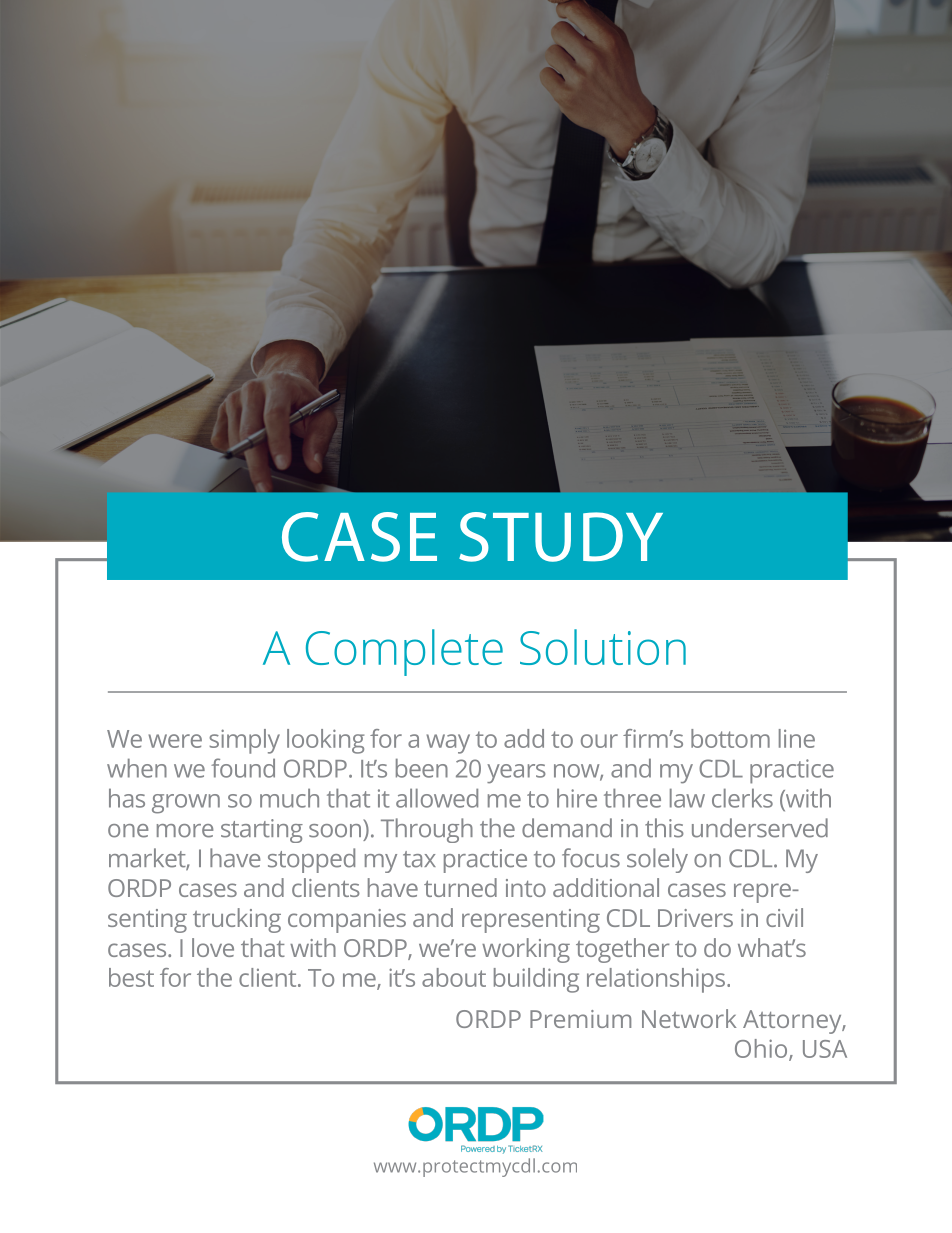 Image resolution: width=952 pixels, height=1233 pixels. What do you see at coordinates (561, 537) in the document?
I see `STUDY` at bounding box center [561, 537].
